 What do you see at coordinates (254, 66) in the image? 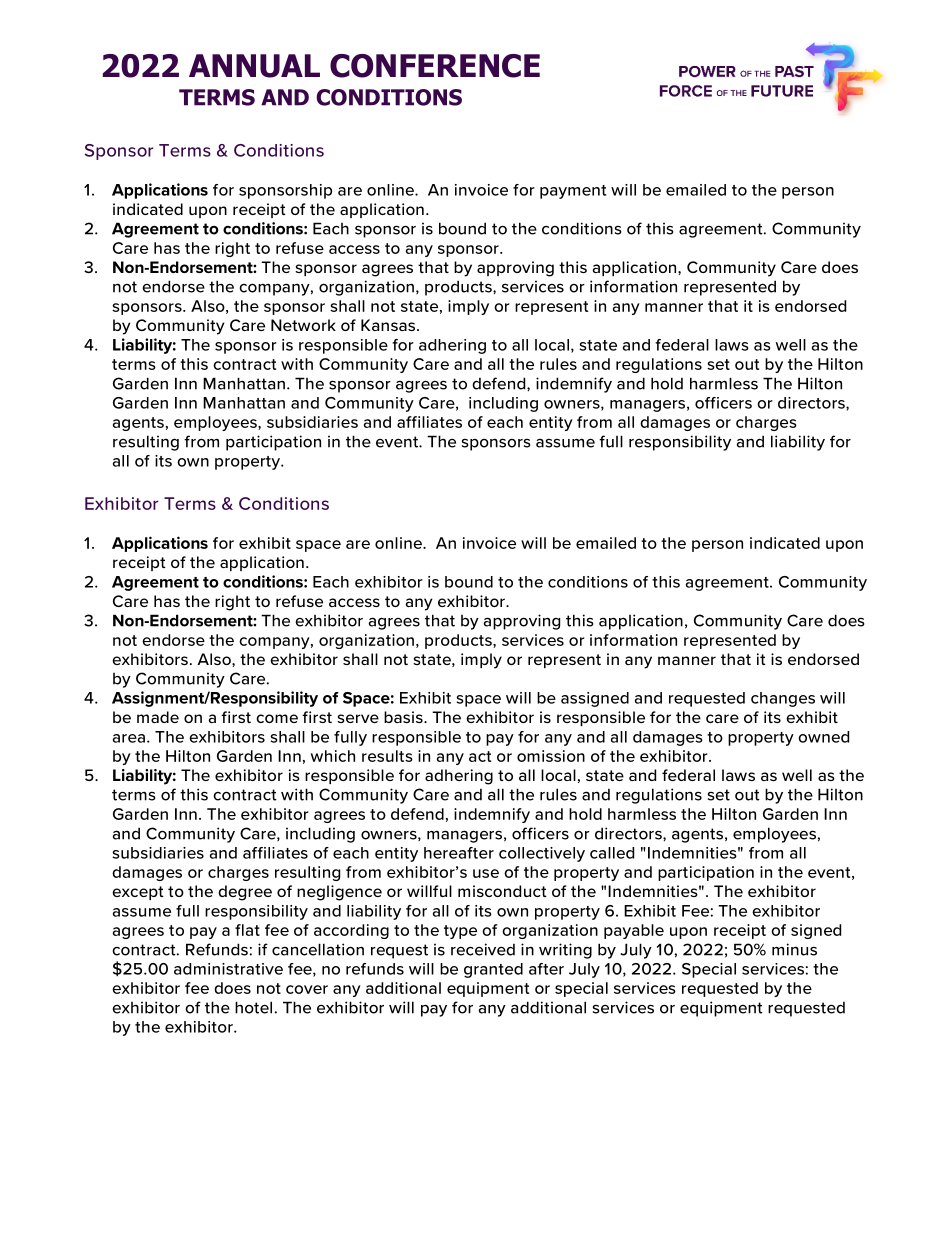
I see `ANNUAL` at bounding box center [254, 66].
